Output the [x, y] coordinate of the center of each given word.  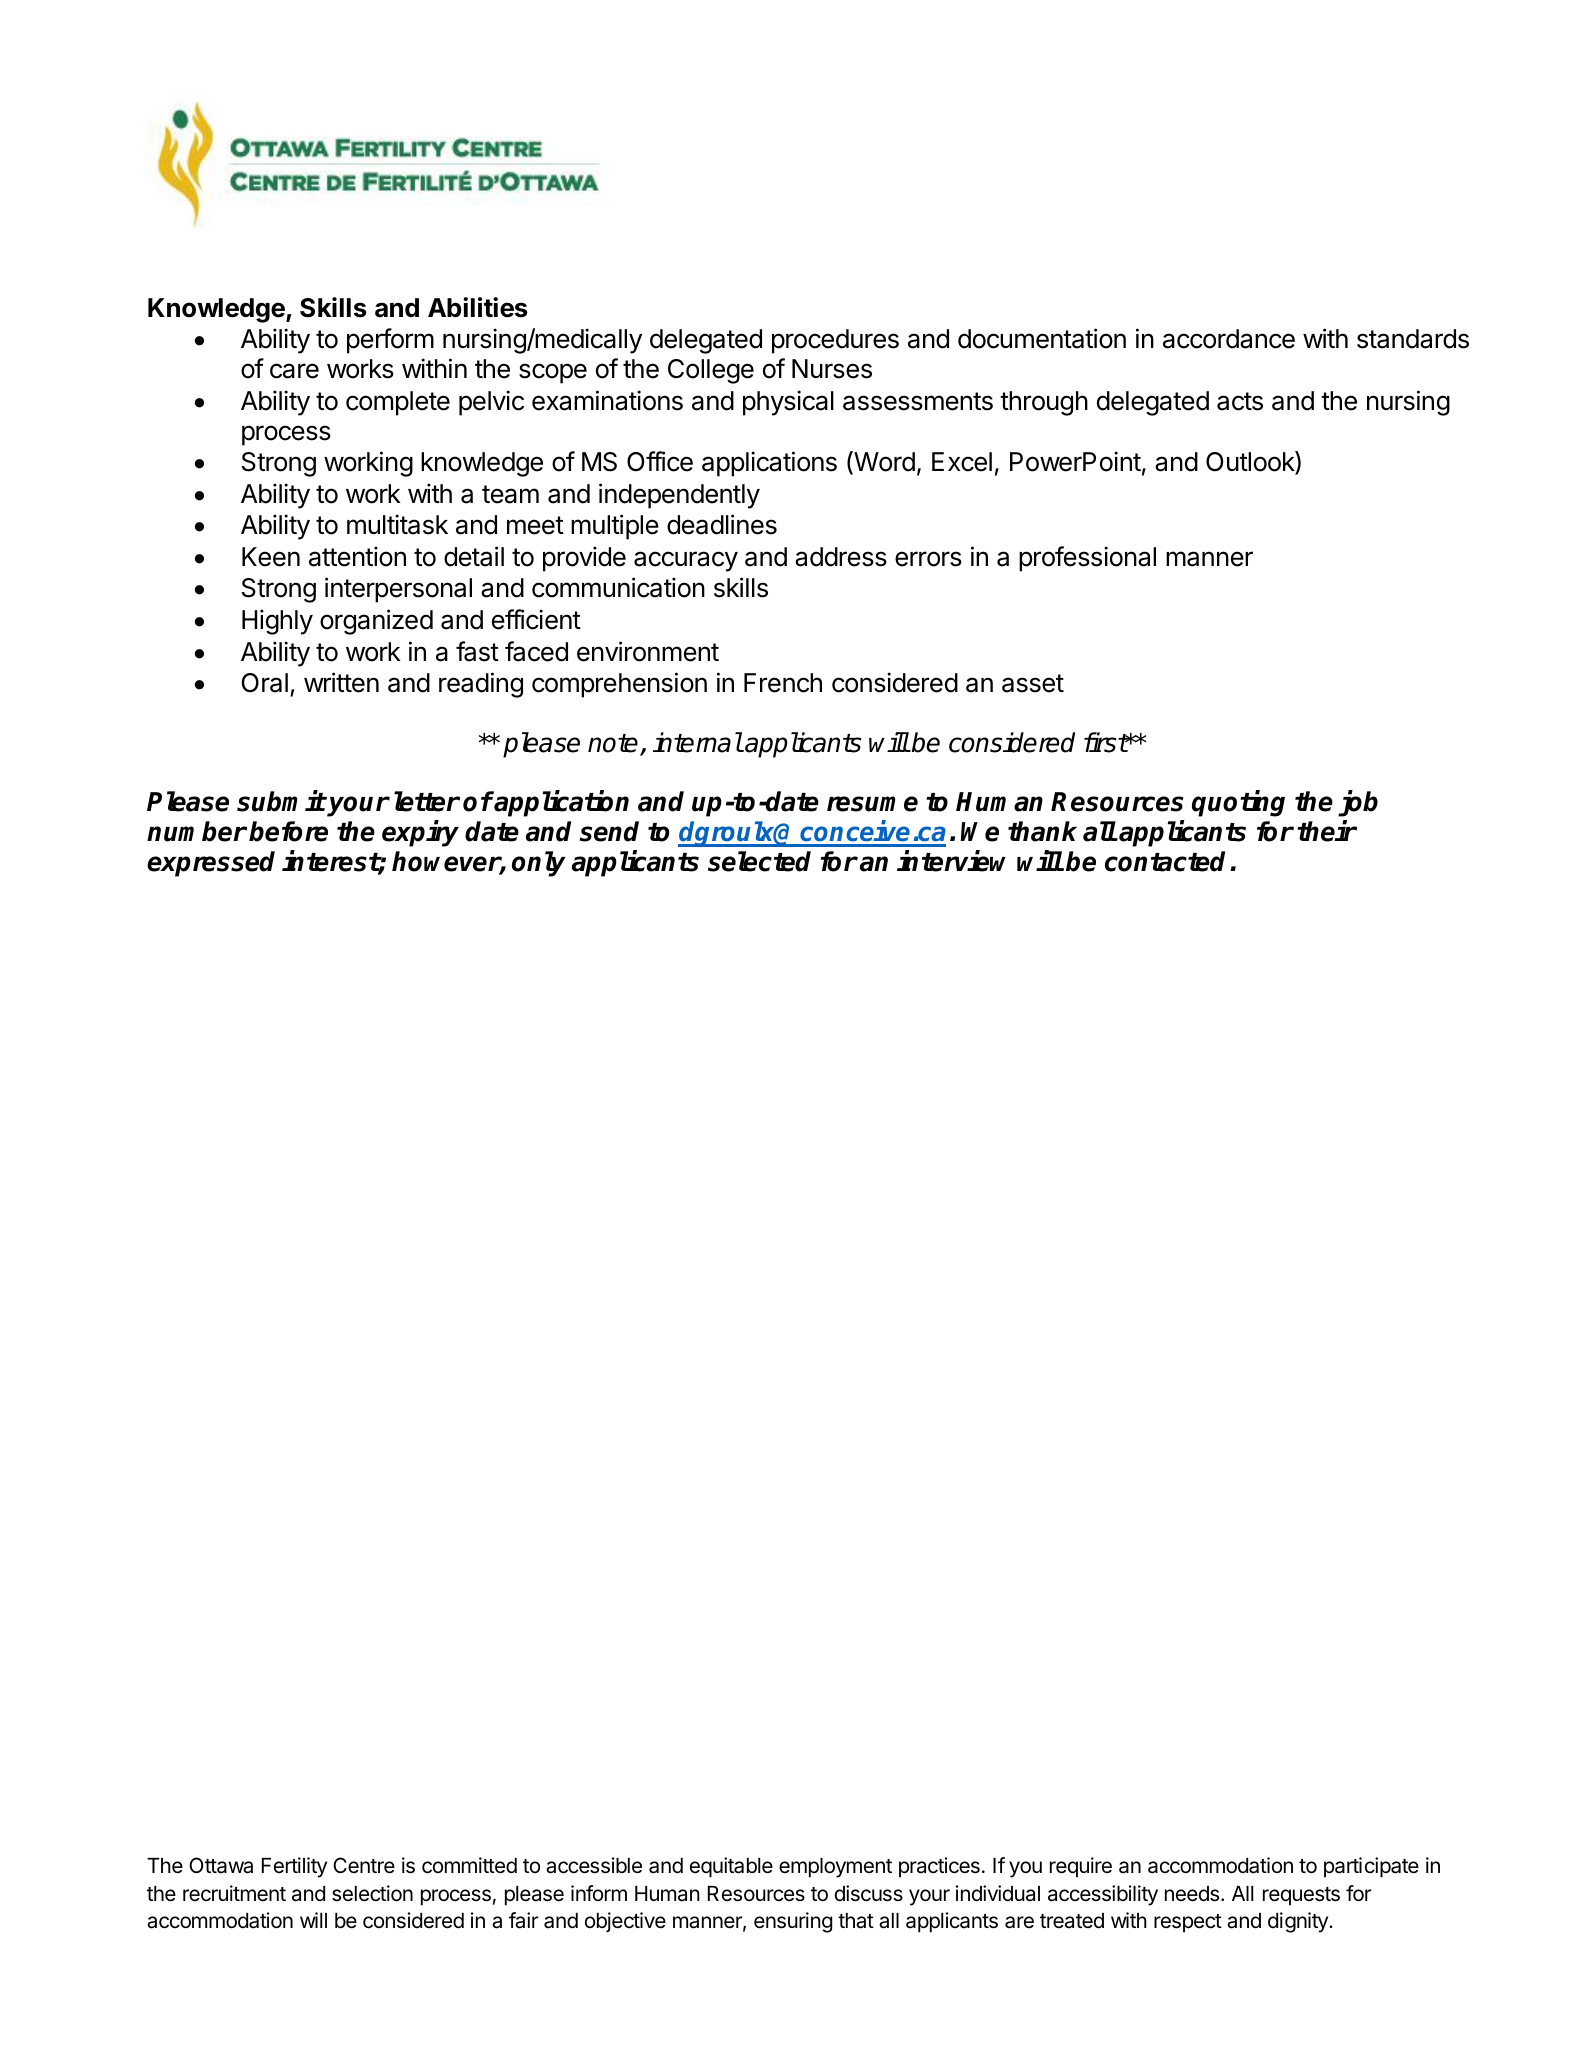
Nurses [832, 369]
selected [759, 861]
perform [390, 341]
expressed [211, 864]
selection [372, 1893]
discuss [869, 1893]
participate [1371, 1867]
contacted [1165, 861]
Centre [364, 1865]
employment [835, 1868]
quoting [1238, 804]
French [783, 683]
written [341, 682]
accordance [1229, 339]
